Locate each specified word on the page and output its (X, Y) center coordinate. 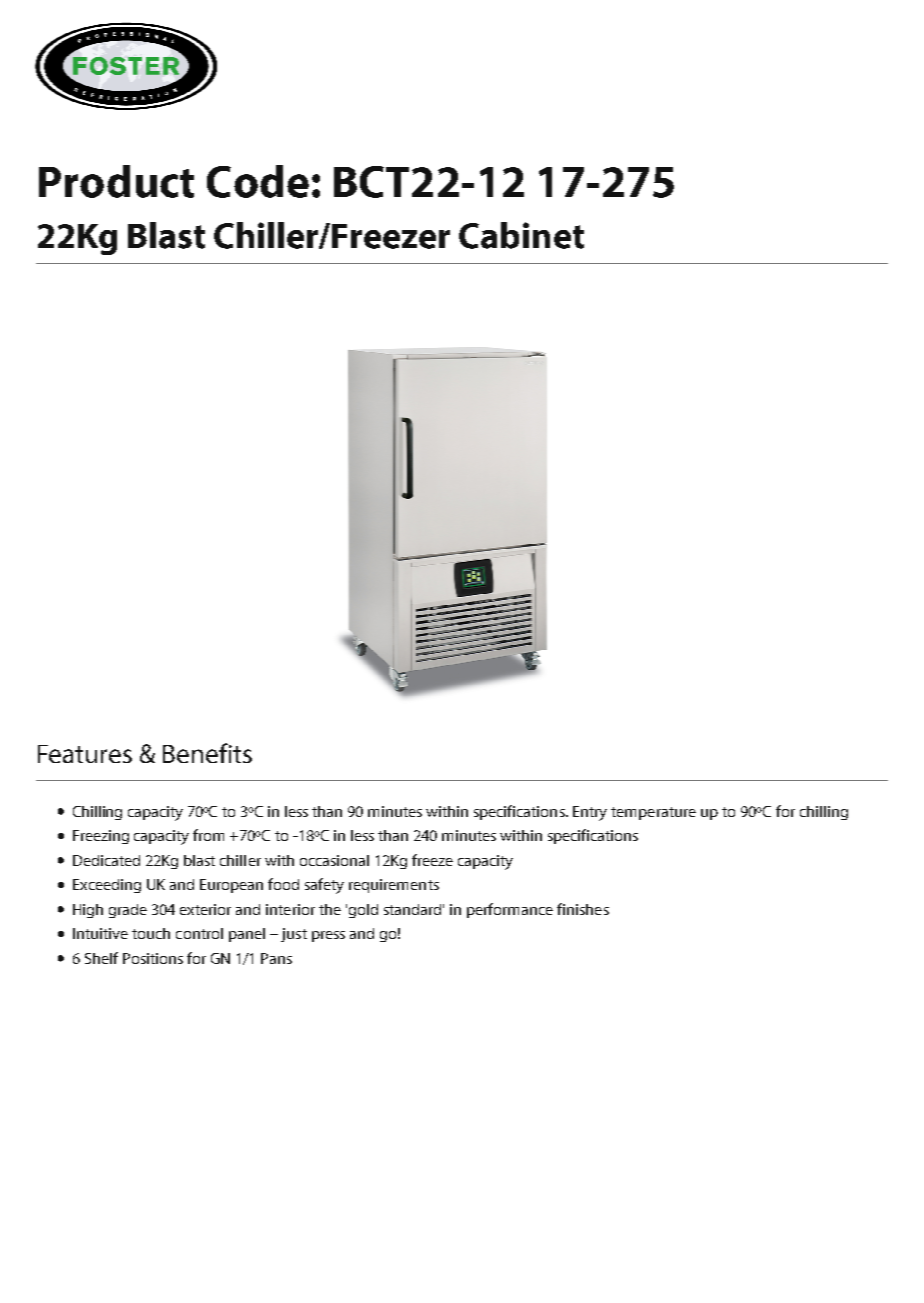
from (208, 835)
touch (151, 933)
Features (85, 754)
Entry (590, 813)
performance (510, 910)
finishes (583, 909)
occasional (334, 860)
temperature (653, 813)
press (328, 936)
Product (116, 181)
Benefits (207, 753)
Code (258, 181)
